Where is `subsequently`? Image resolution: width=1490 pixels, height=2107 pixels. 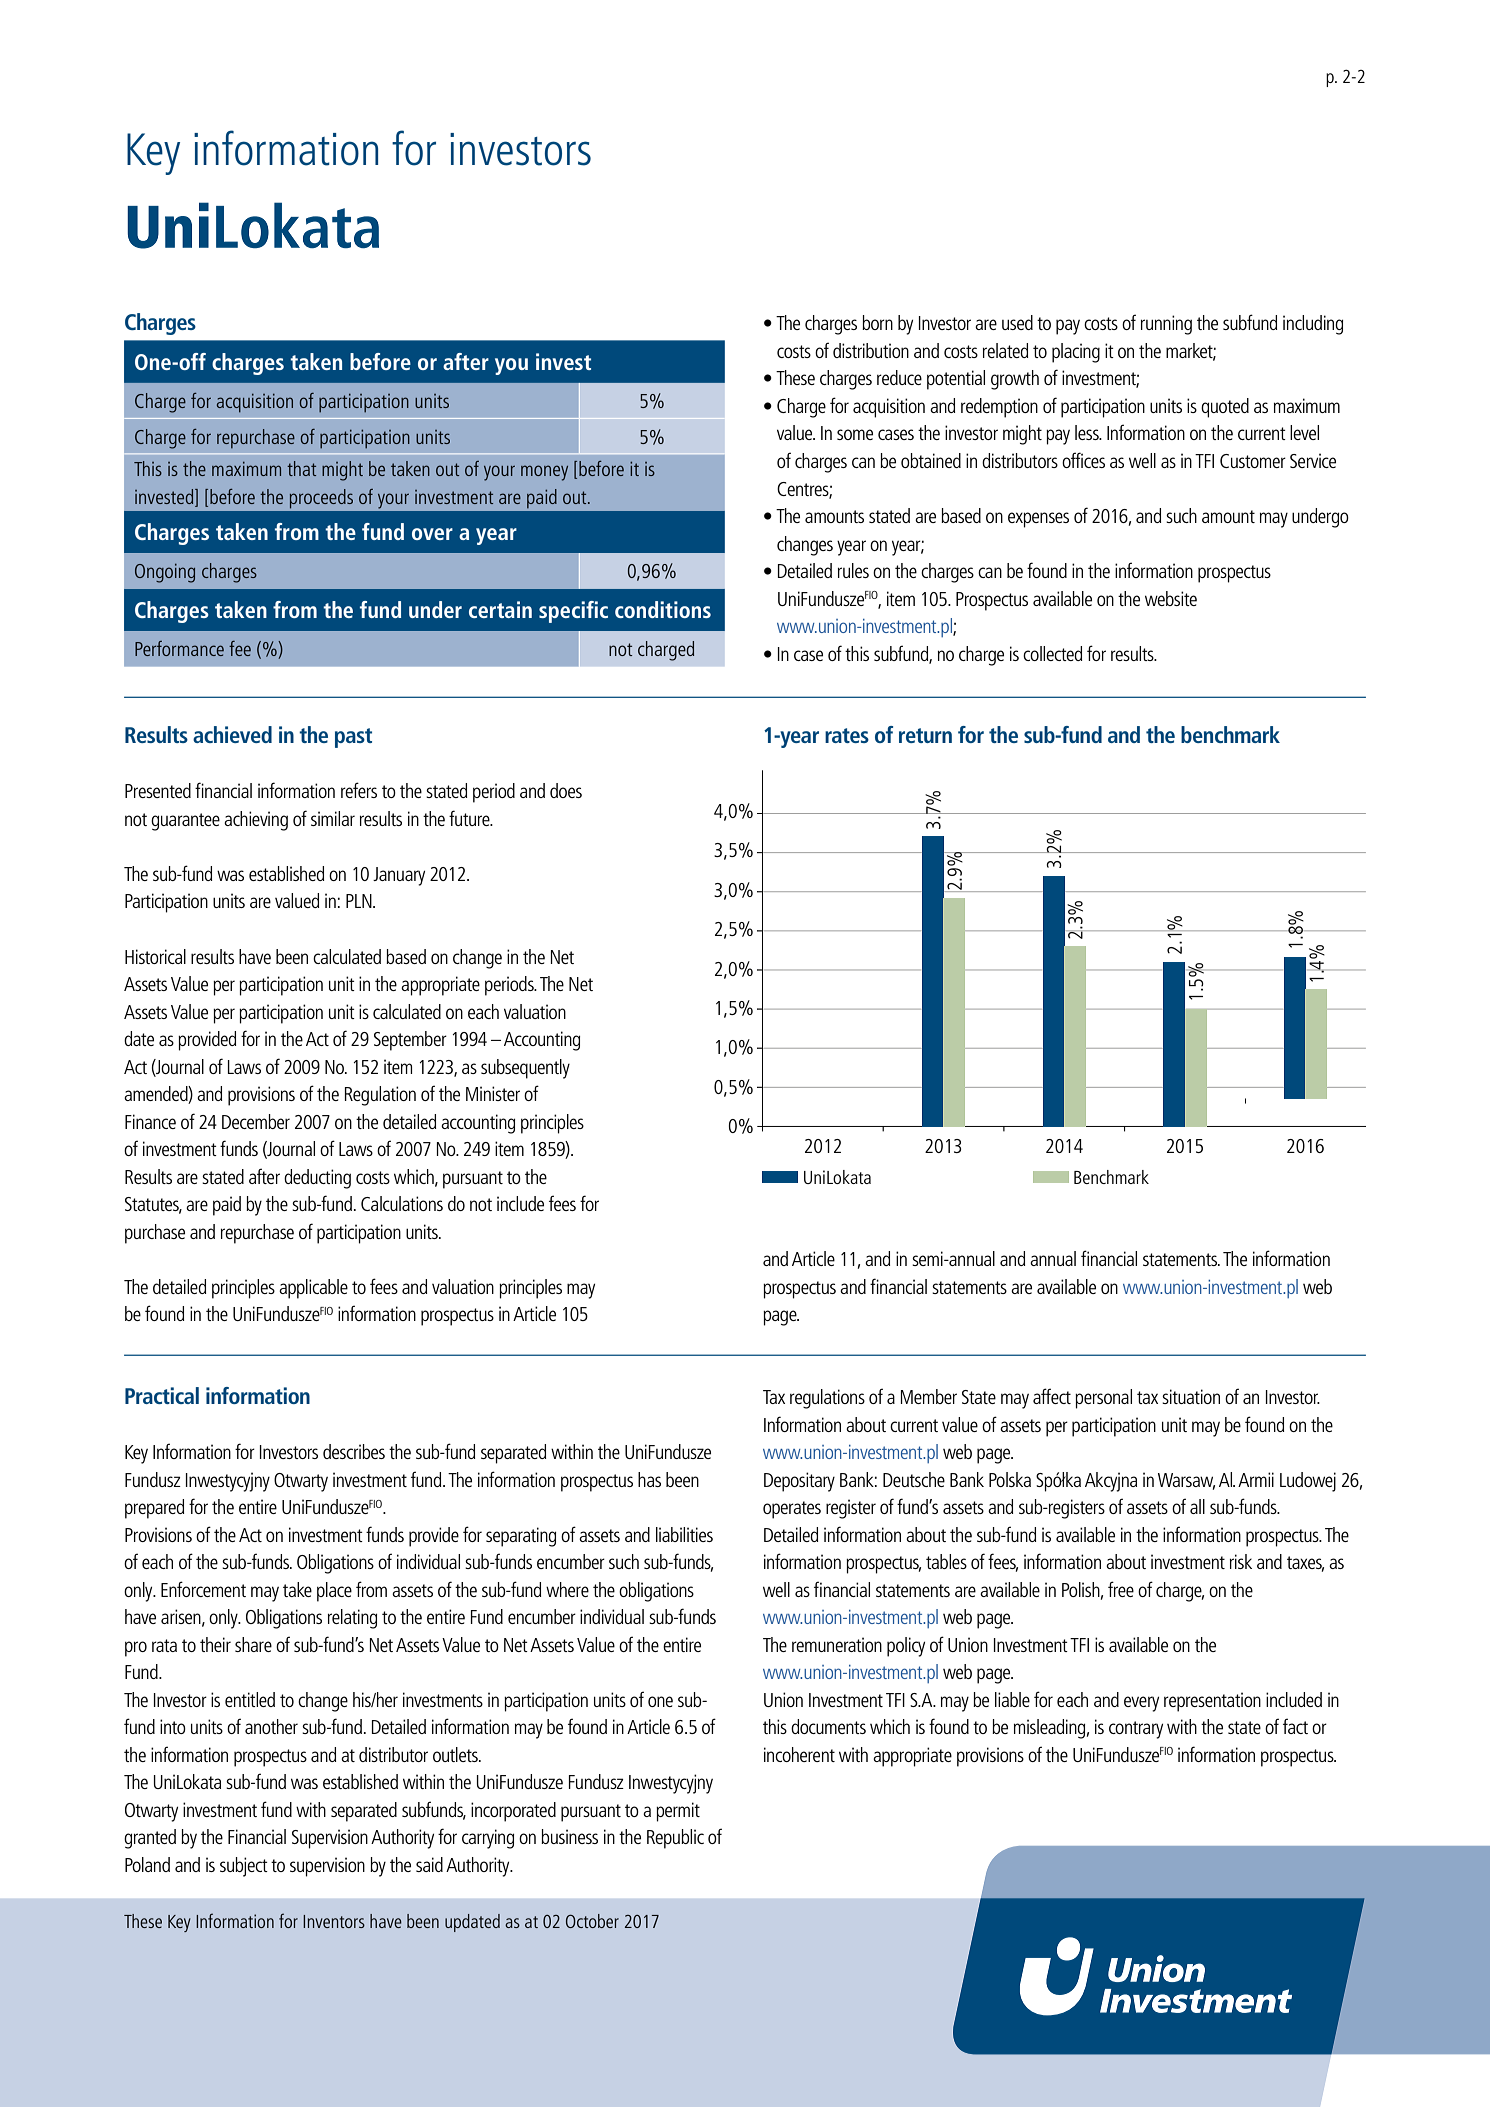 subsequently is located at coordinates (525, 1069).
